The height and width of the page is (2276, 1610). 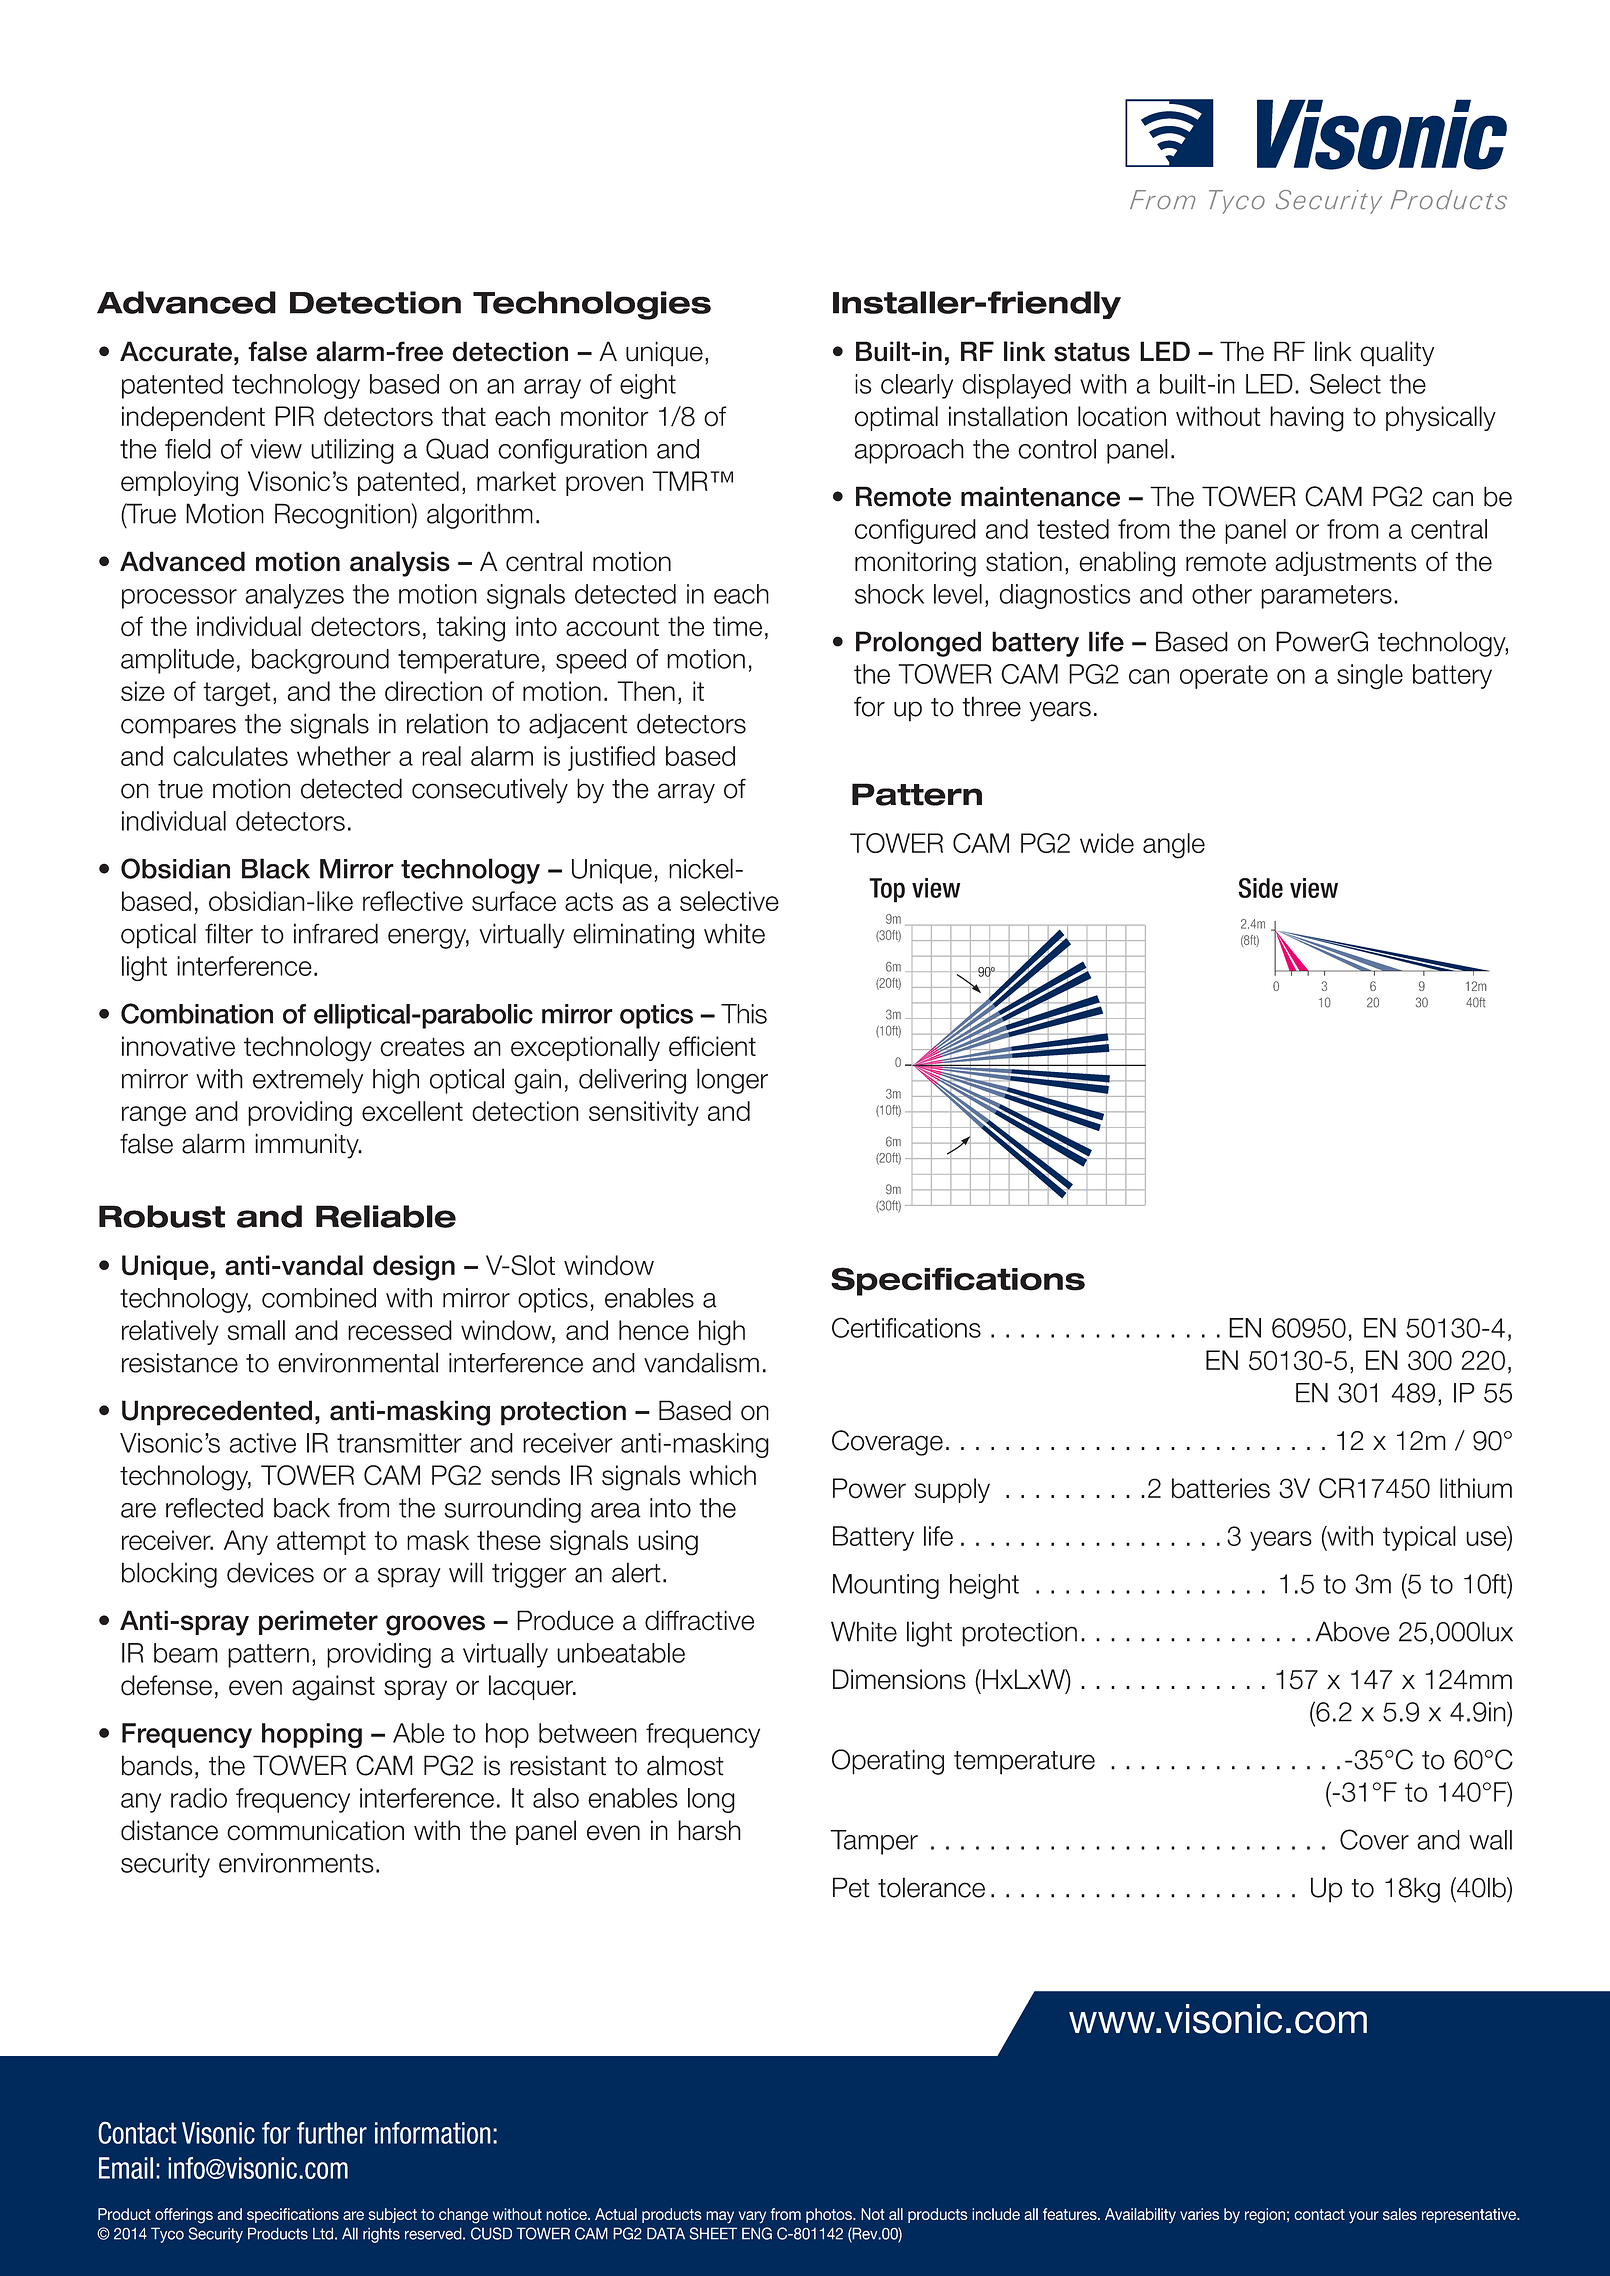 I want to click on Operating, so click(x=888, y=1762).
